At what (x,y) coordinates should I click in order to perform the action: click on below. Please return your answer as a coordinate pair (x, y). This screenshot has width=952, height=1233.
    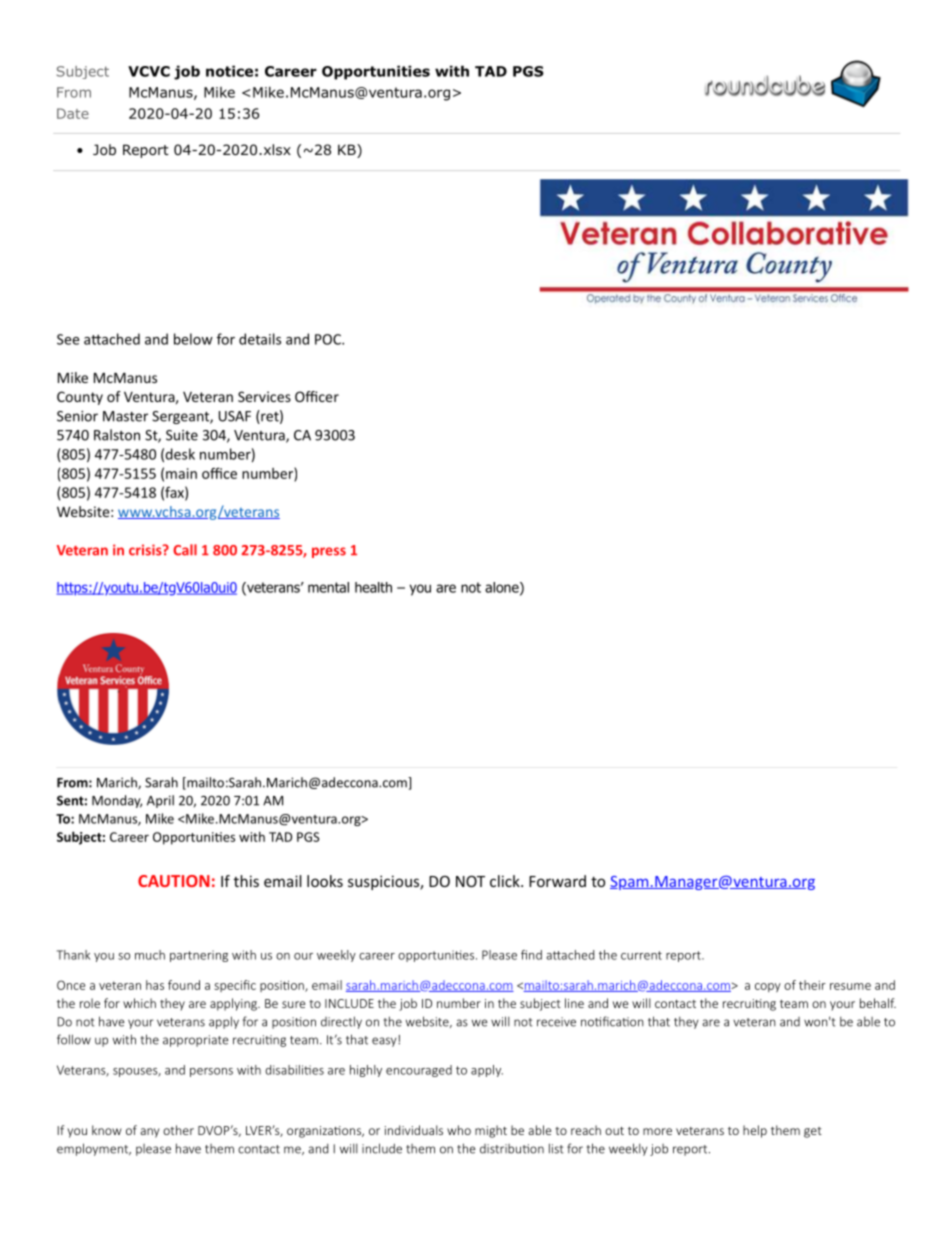
    Looking at the image, I should click on (193, 339).
